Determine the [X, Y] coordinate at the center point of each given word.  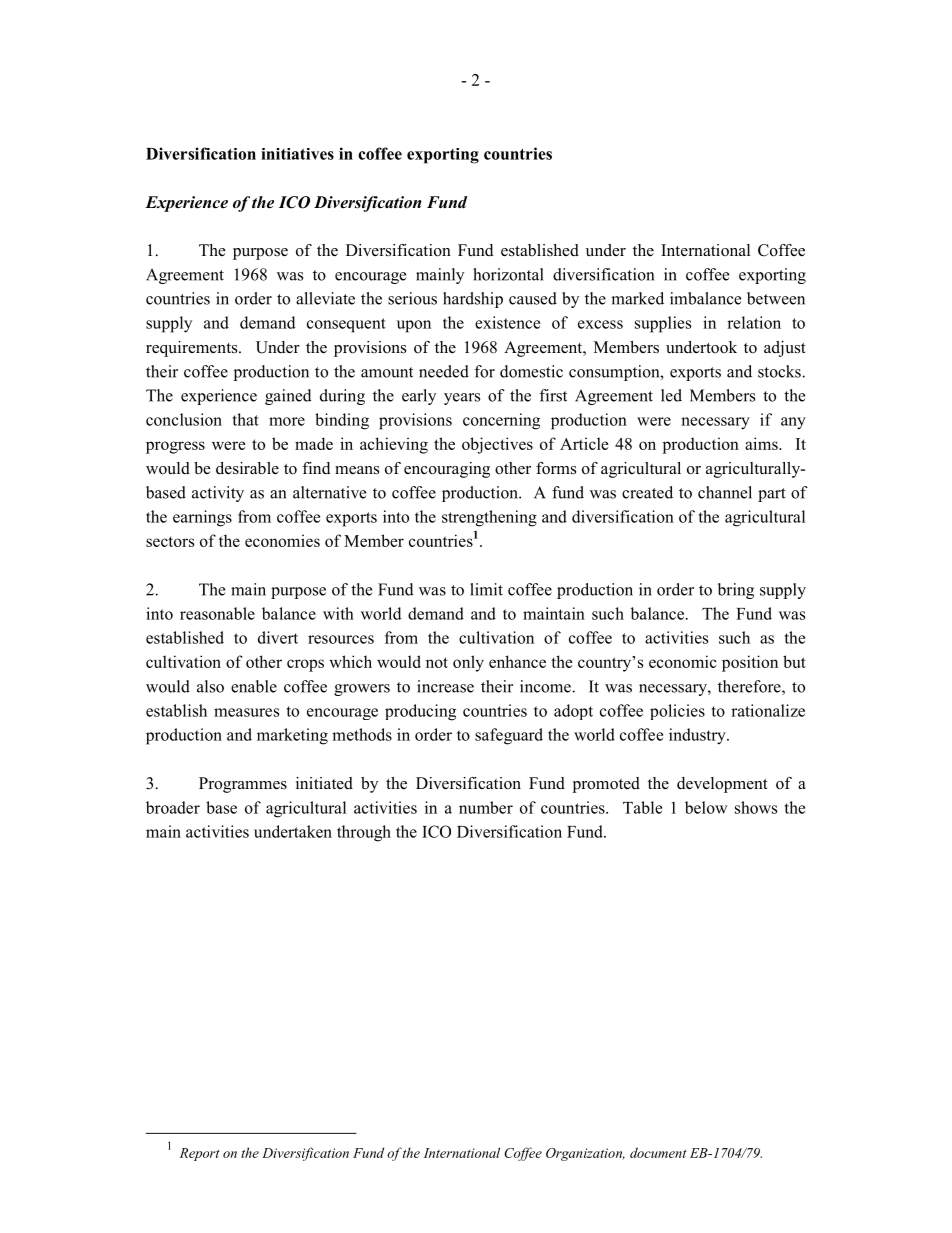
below [706, 807]
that [246, 419]
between [776, 298]
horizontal [508, 274]
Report [200, 1154]
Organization [585, 1154]
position [750, 663]
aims [762, 443]
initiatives [297, 154]
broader [173, 807]
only [468, 663]
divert [278, 637]
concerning [501, 421]
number [486, 807]
